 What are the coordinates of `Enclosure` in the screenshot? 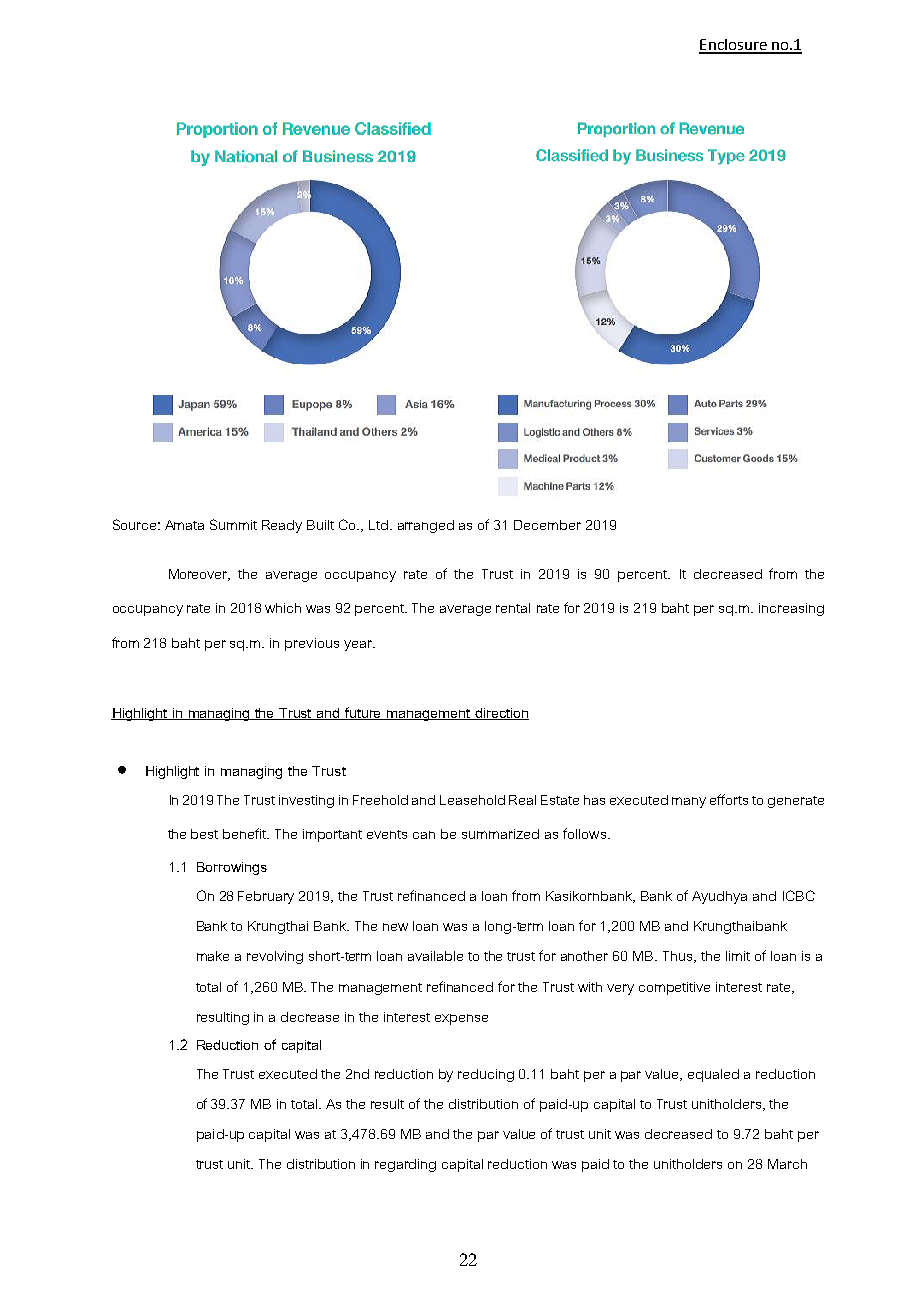 It's located at (734, 46).
